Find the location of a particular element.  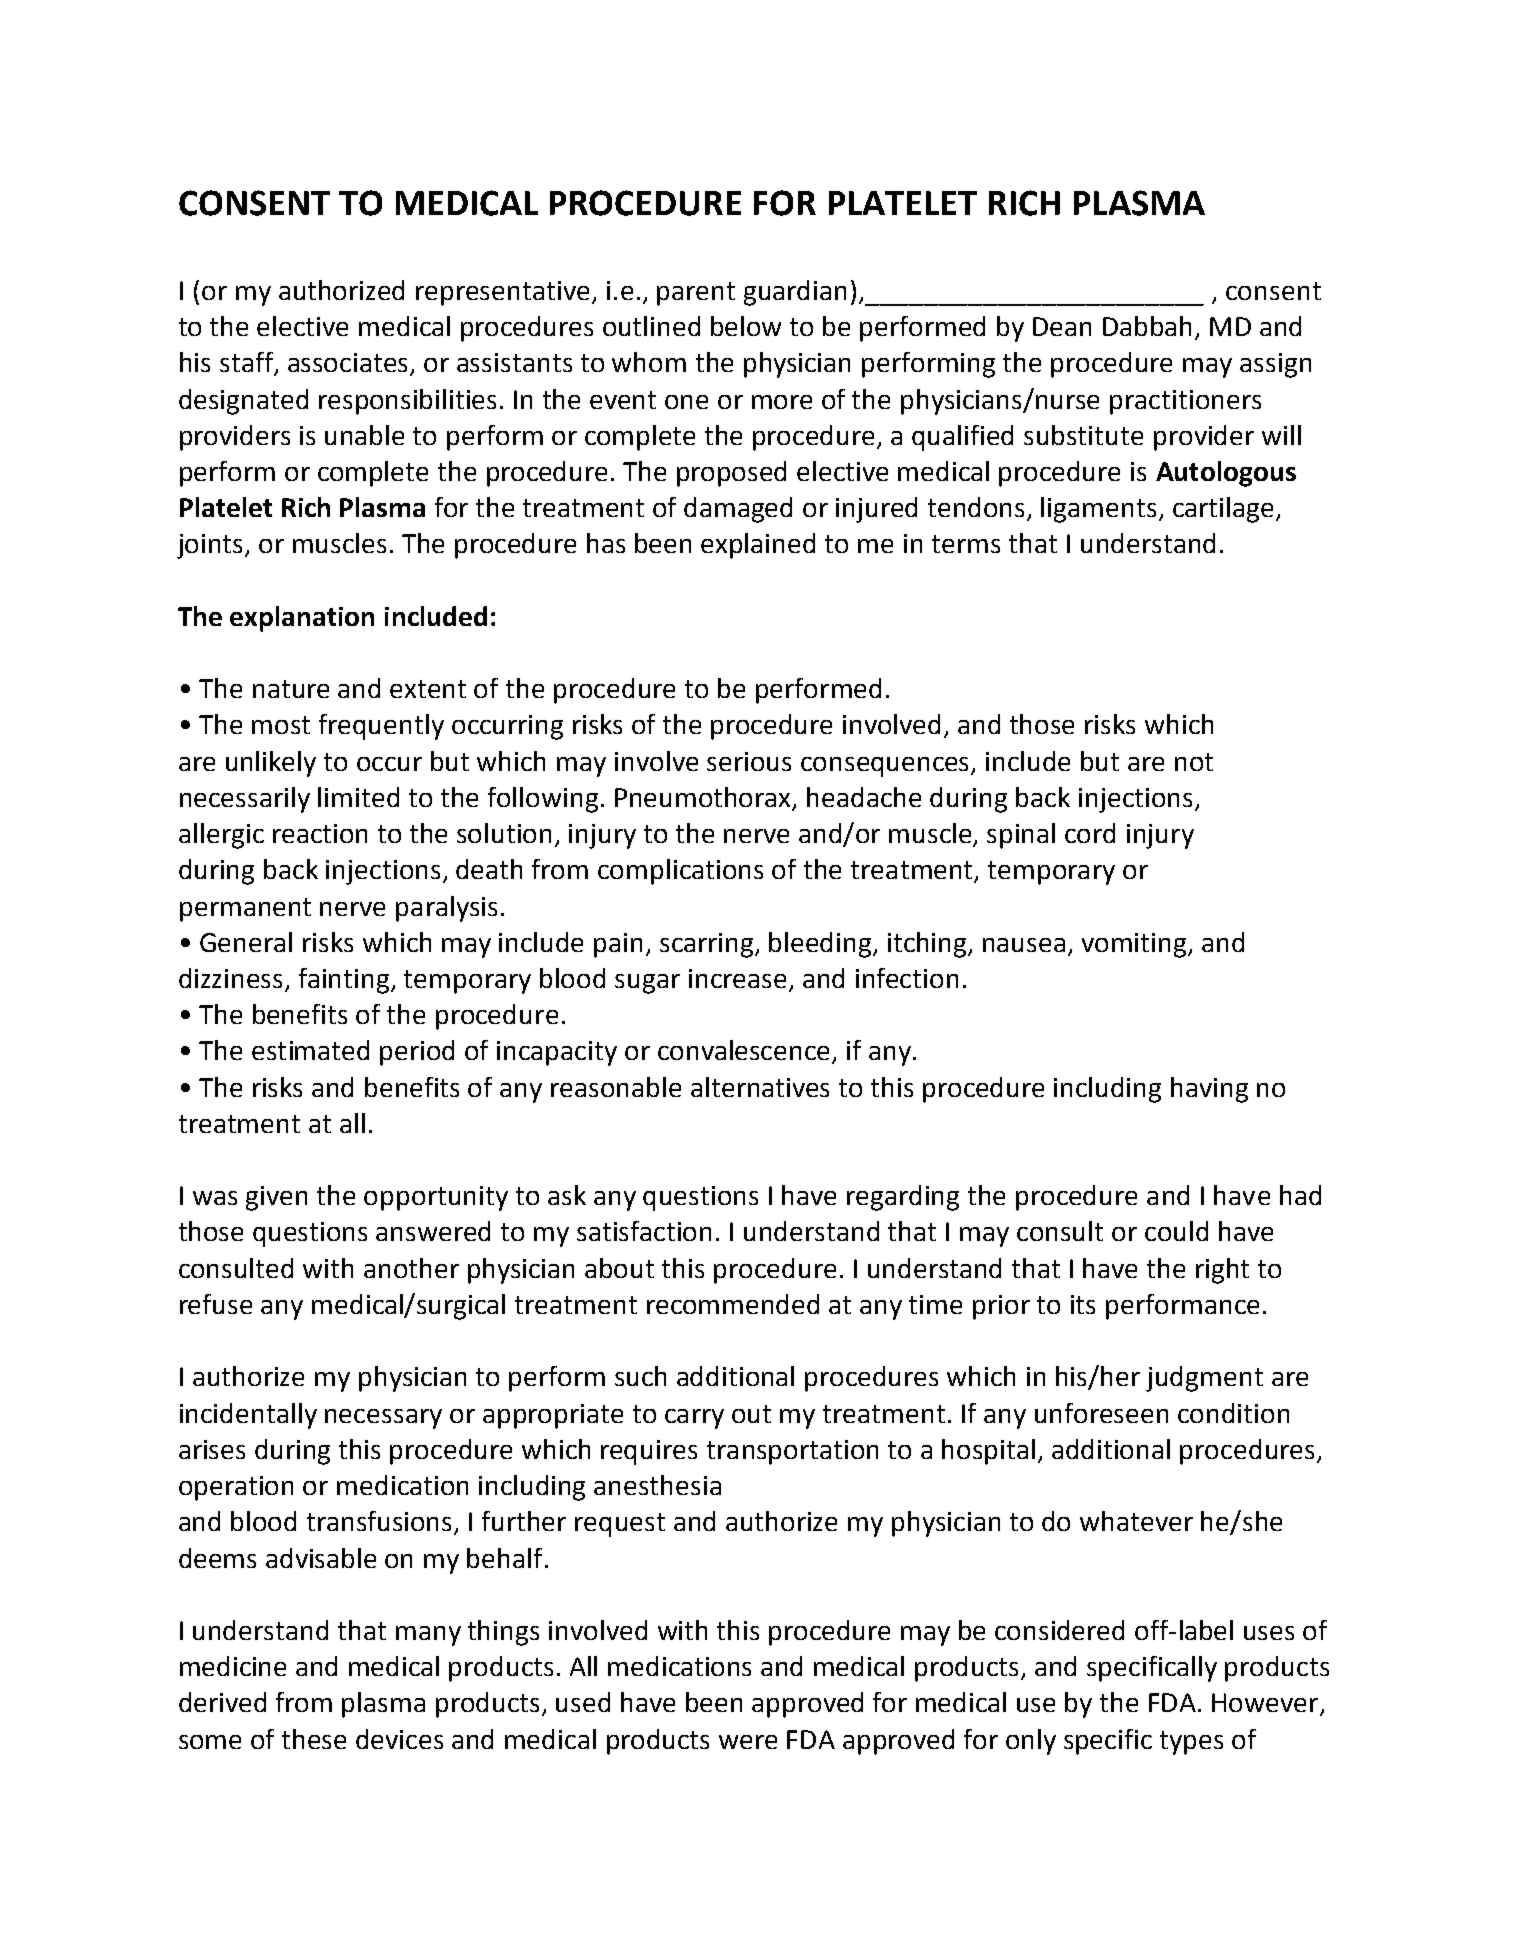

practitioners is located at coordinates (1185, 402).
